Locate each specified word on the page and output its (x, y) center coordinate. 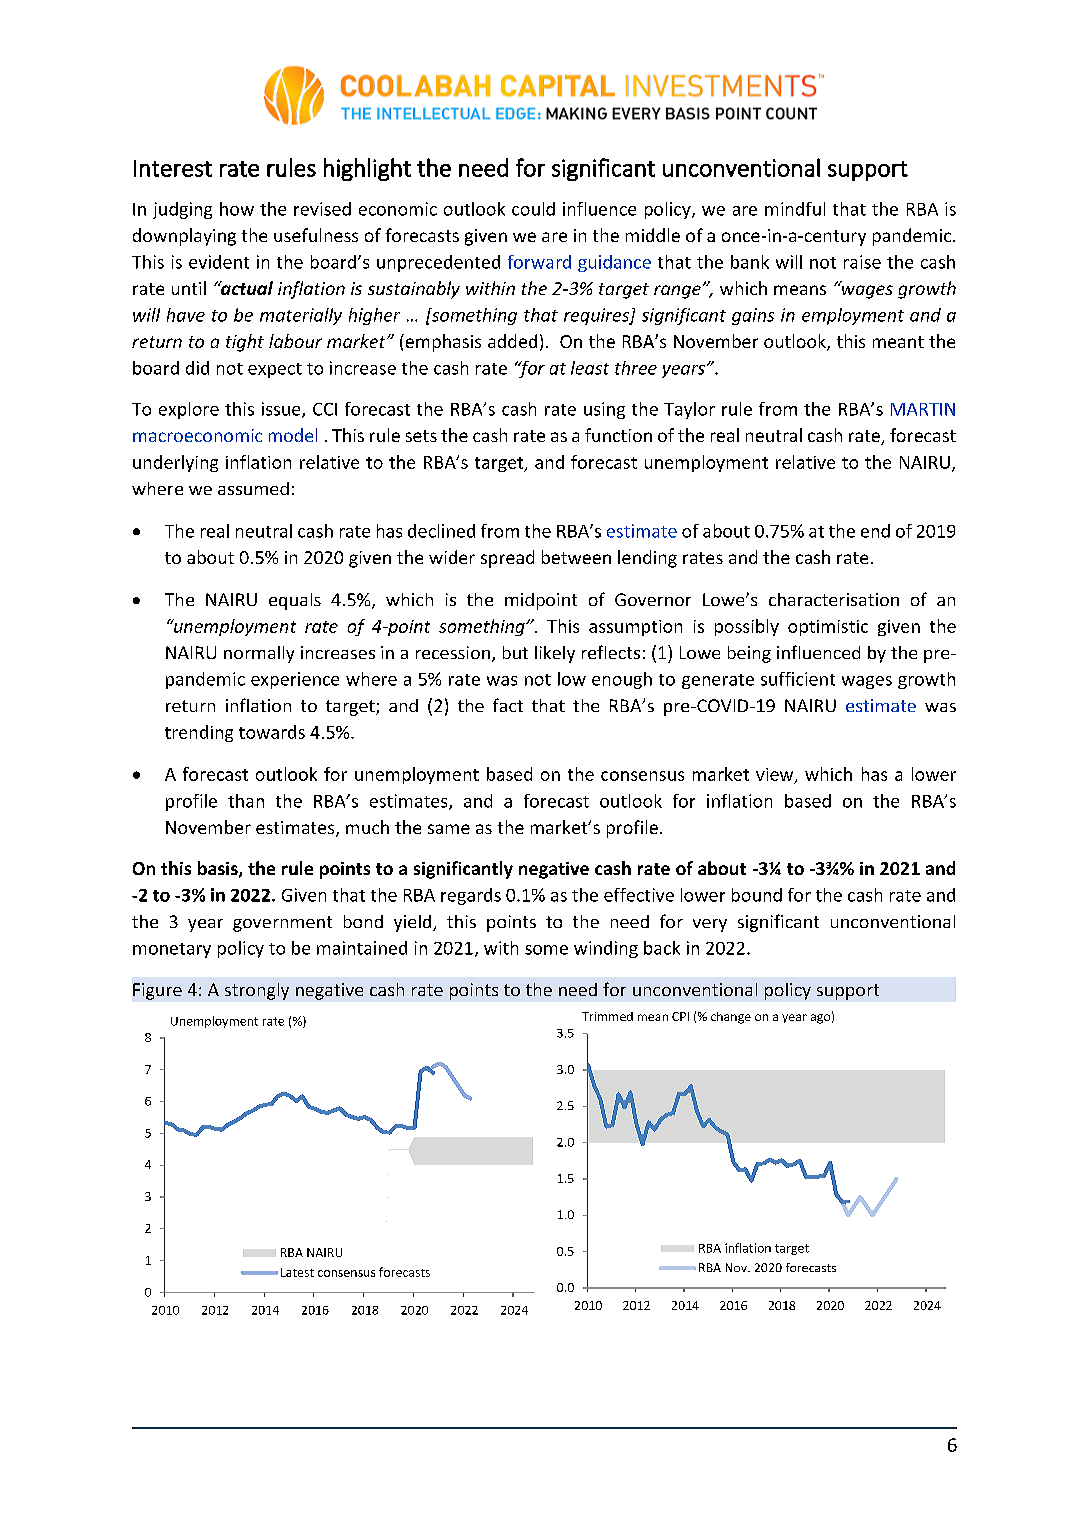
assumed (253, 488)
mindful (795, 209)
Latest (297, 1272)
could (533, 209)
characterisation (834, 599)
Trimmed (607, 1016)
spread (507, 559)
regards (471, 896)
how (237, 209)
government (282, 924)
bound (757, 895)
